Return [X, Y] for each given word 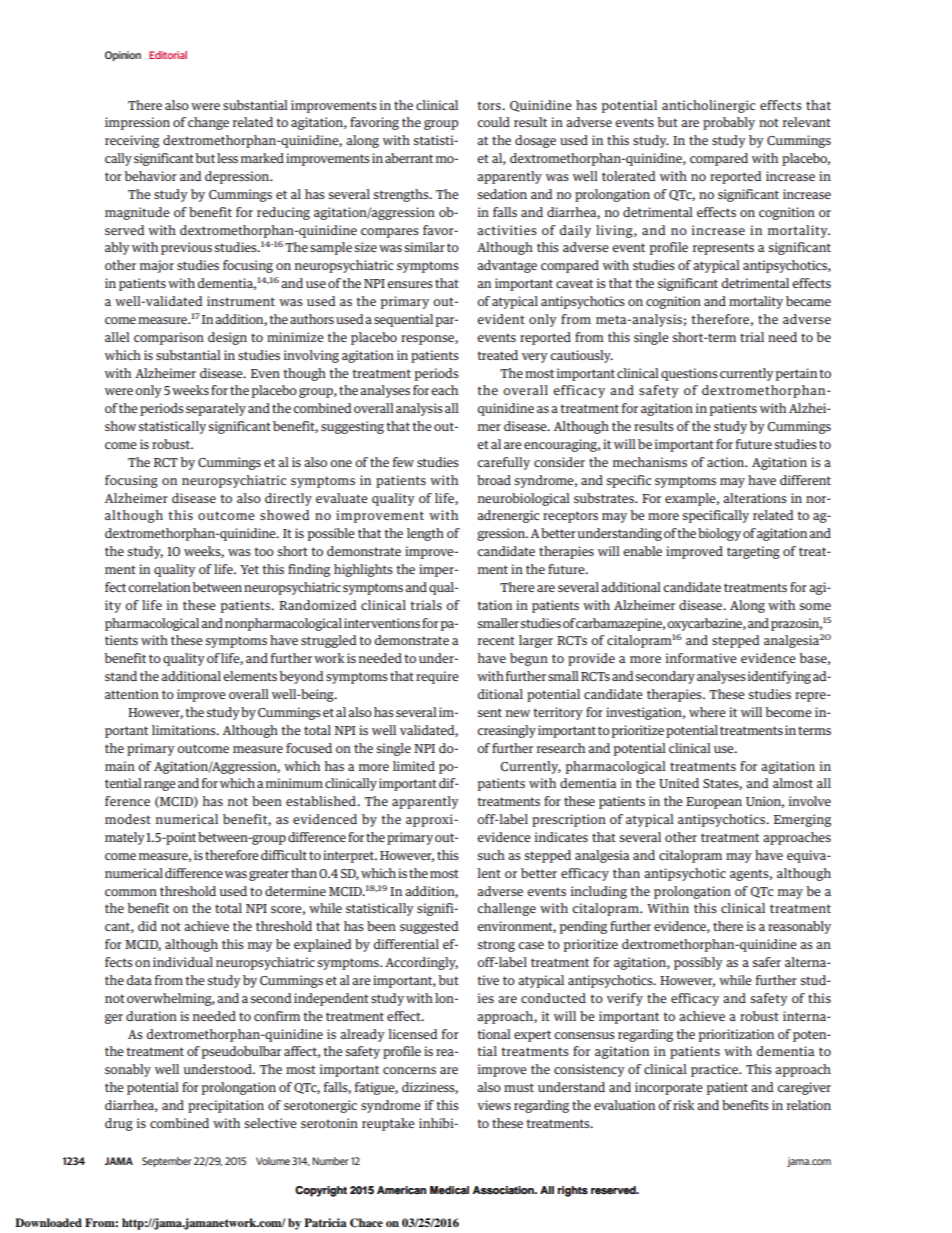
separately [216, 409]
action [727, 462]
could [493, 122]
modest [128, 819]
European [714, 803]
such [491, 855]
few [403, 462]
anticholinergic [708, 106]
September [167, 1162]
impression [137, 123]
